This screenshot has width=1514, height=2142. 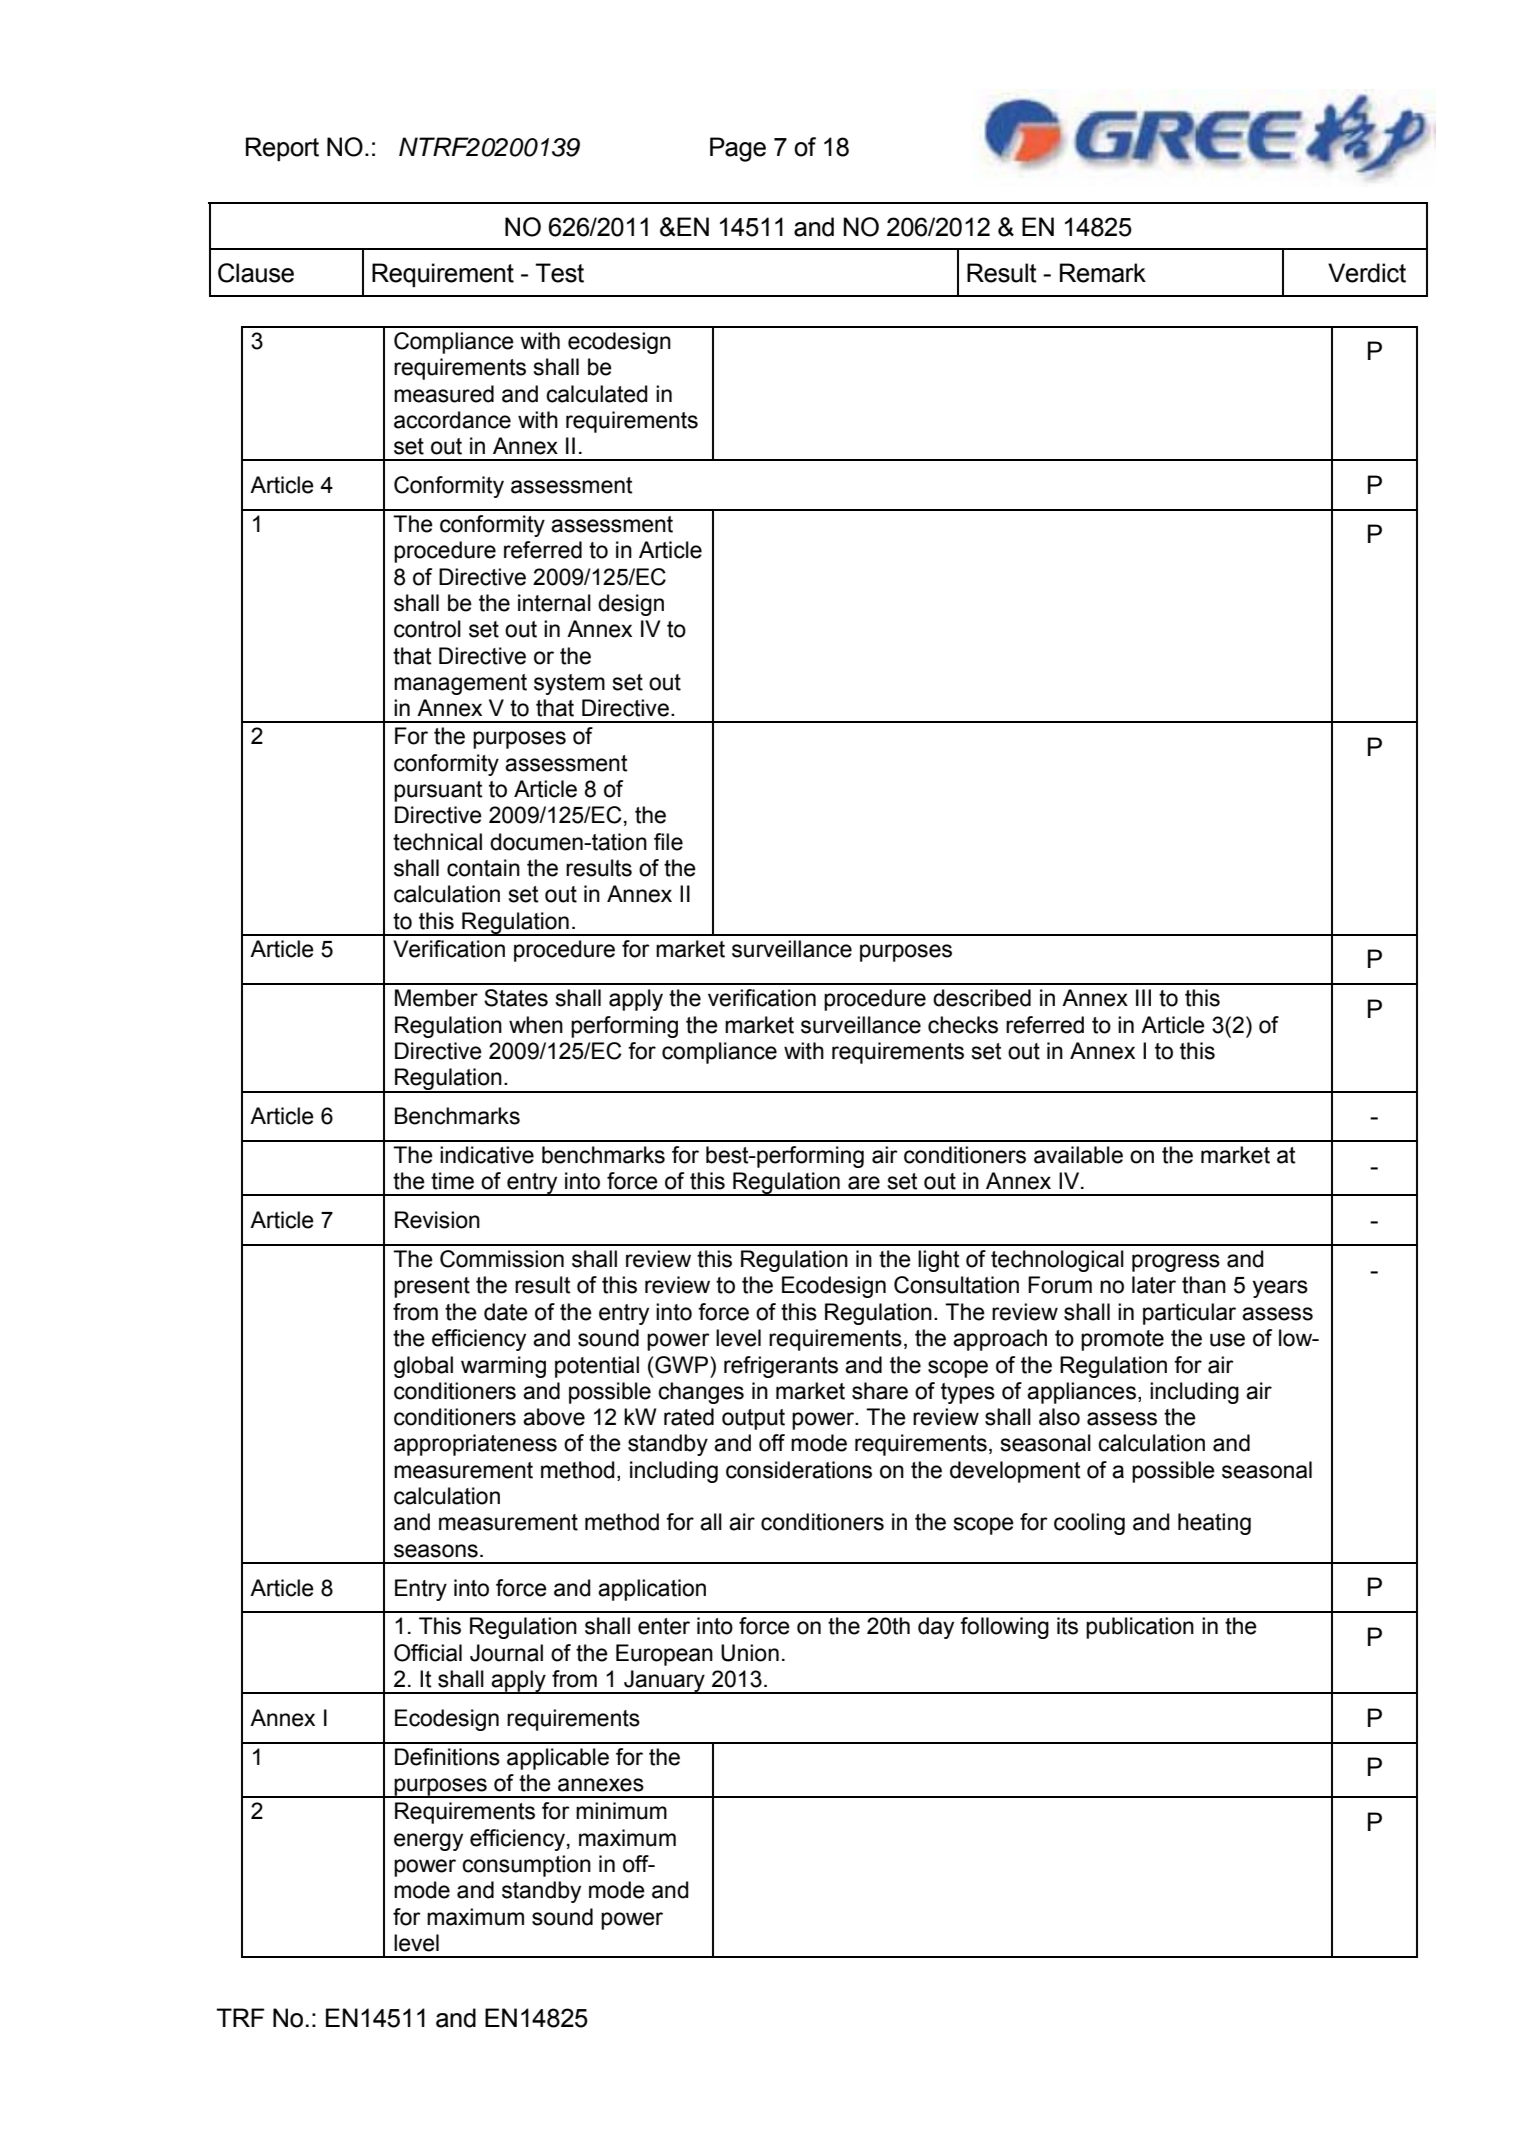 I want to click on Report, so click(x=282, y=149).
